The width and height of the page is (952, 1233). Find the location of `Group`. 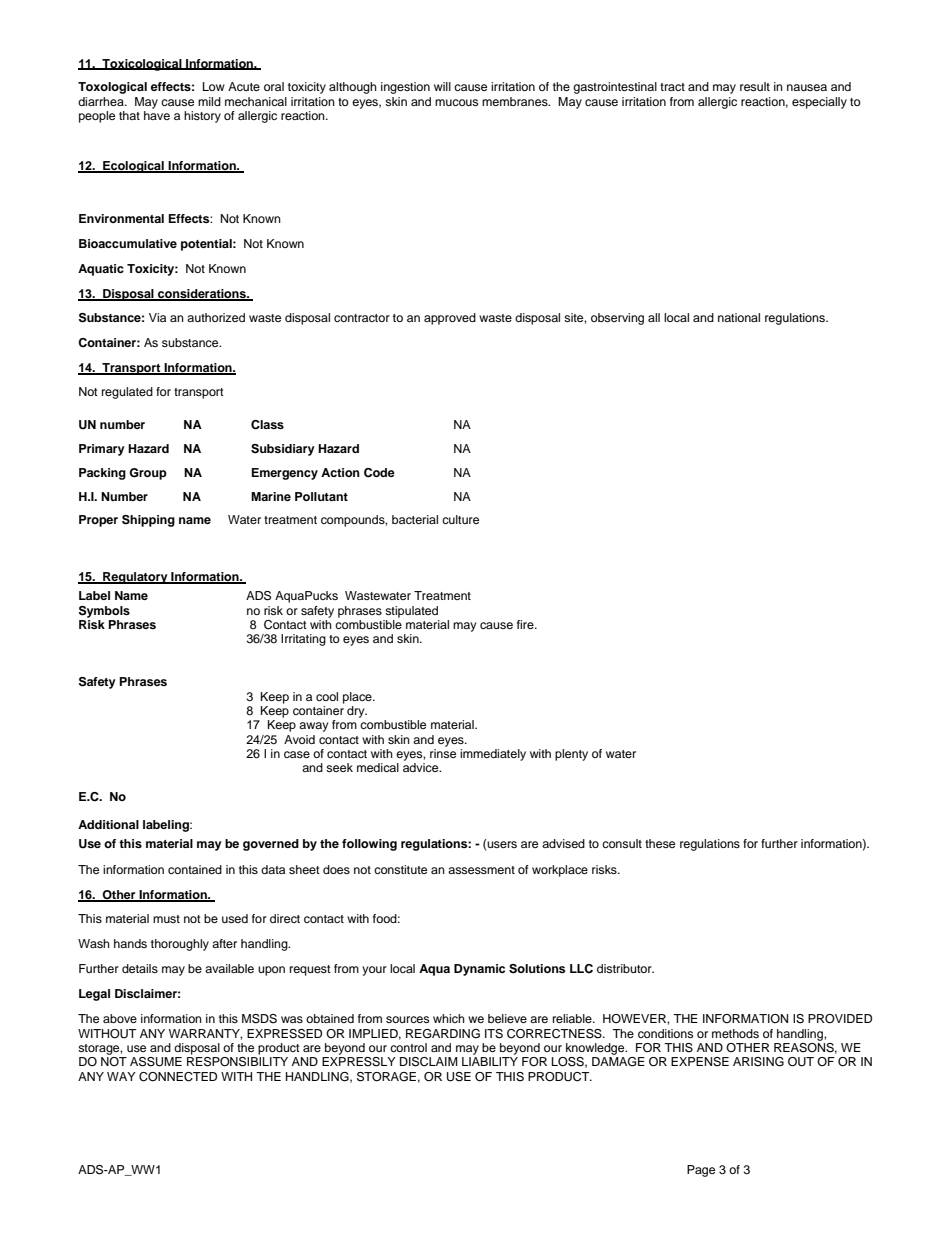

Group is located at coordinates (148, 474).
